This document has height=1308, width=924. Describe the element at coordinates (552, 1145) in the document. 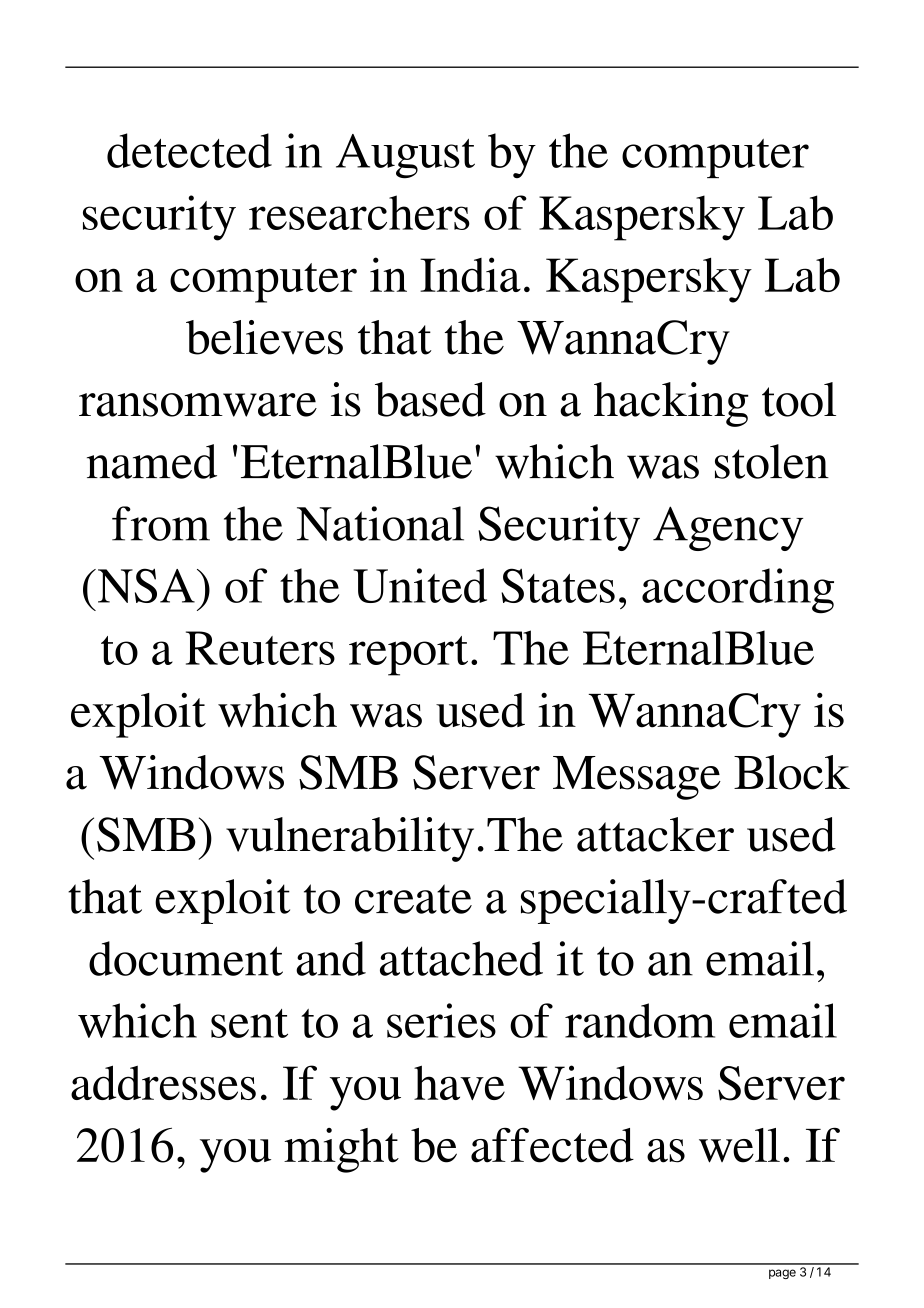

I see `affected` at that location.
